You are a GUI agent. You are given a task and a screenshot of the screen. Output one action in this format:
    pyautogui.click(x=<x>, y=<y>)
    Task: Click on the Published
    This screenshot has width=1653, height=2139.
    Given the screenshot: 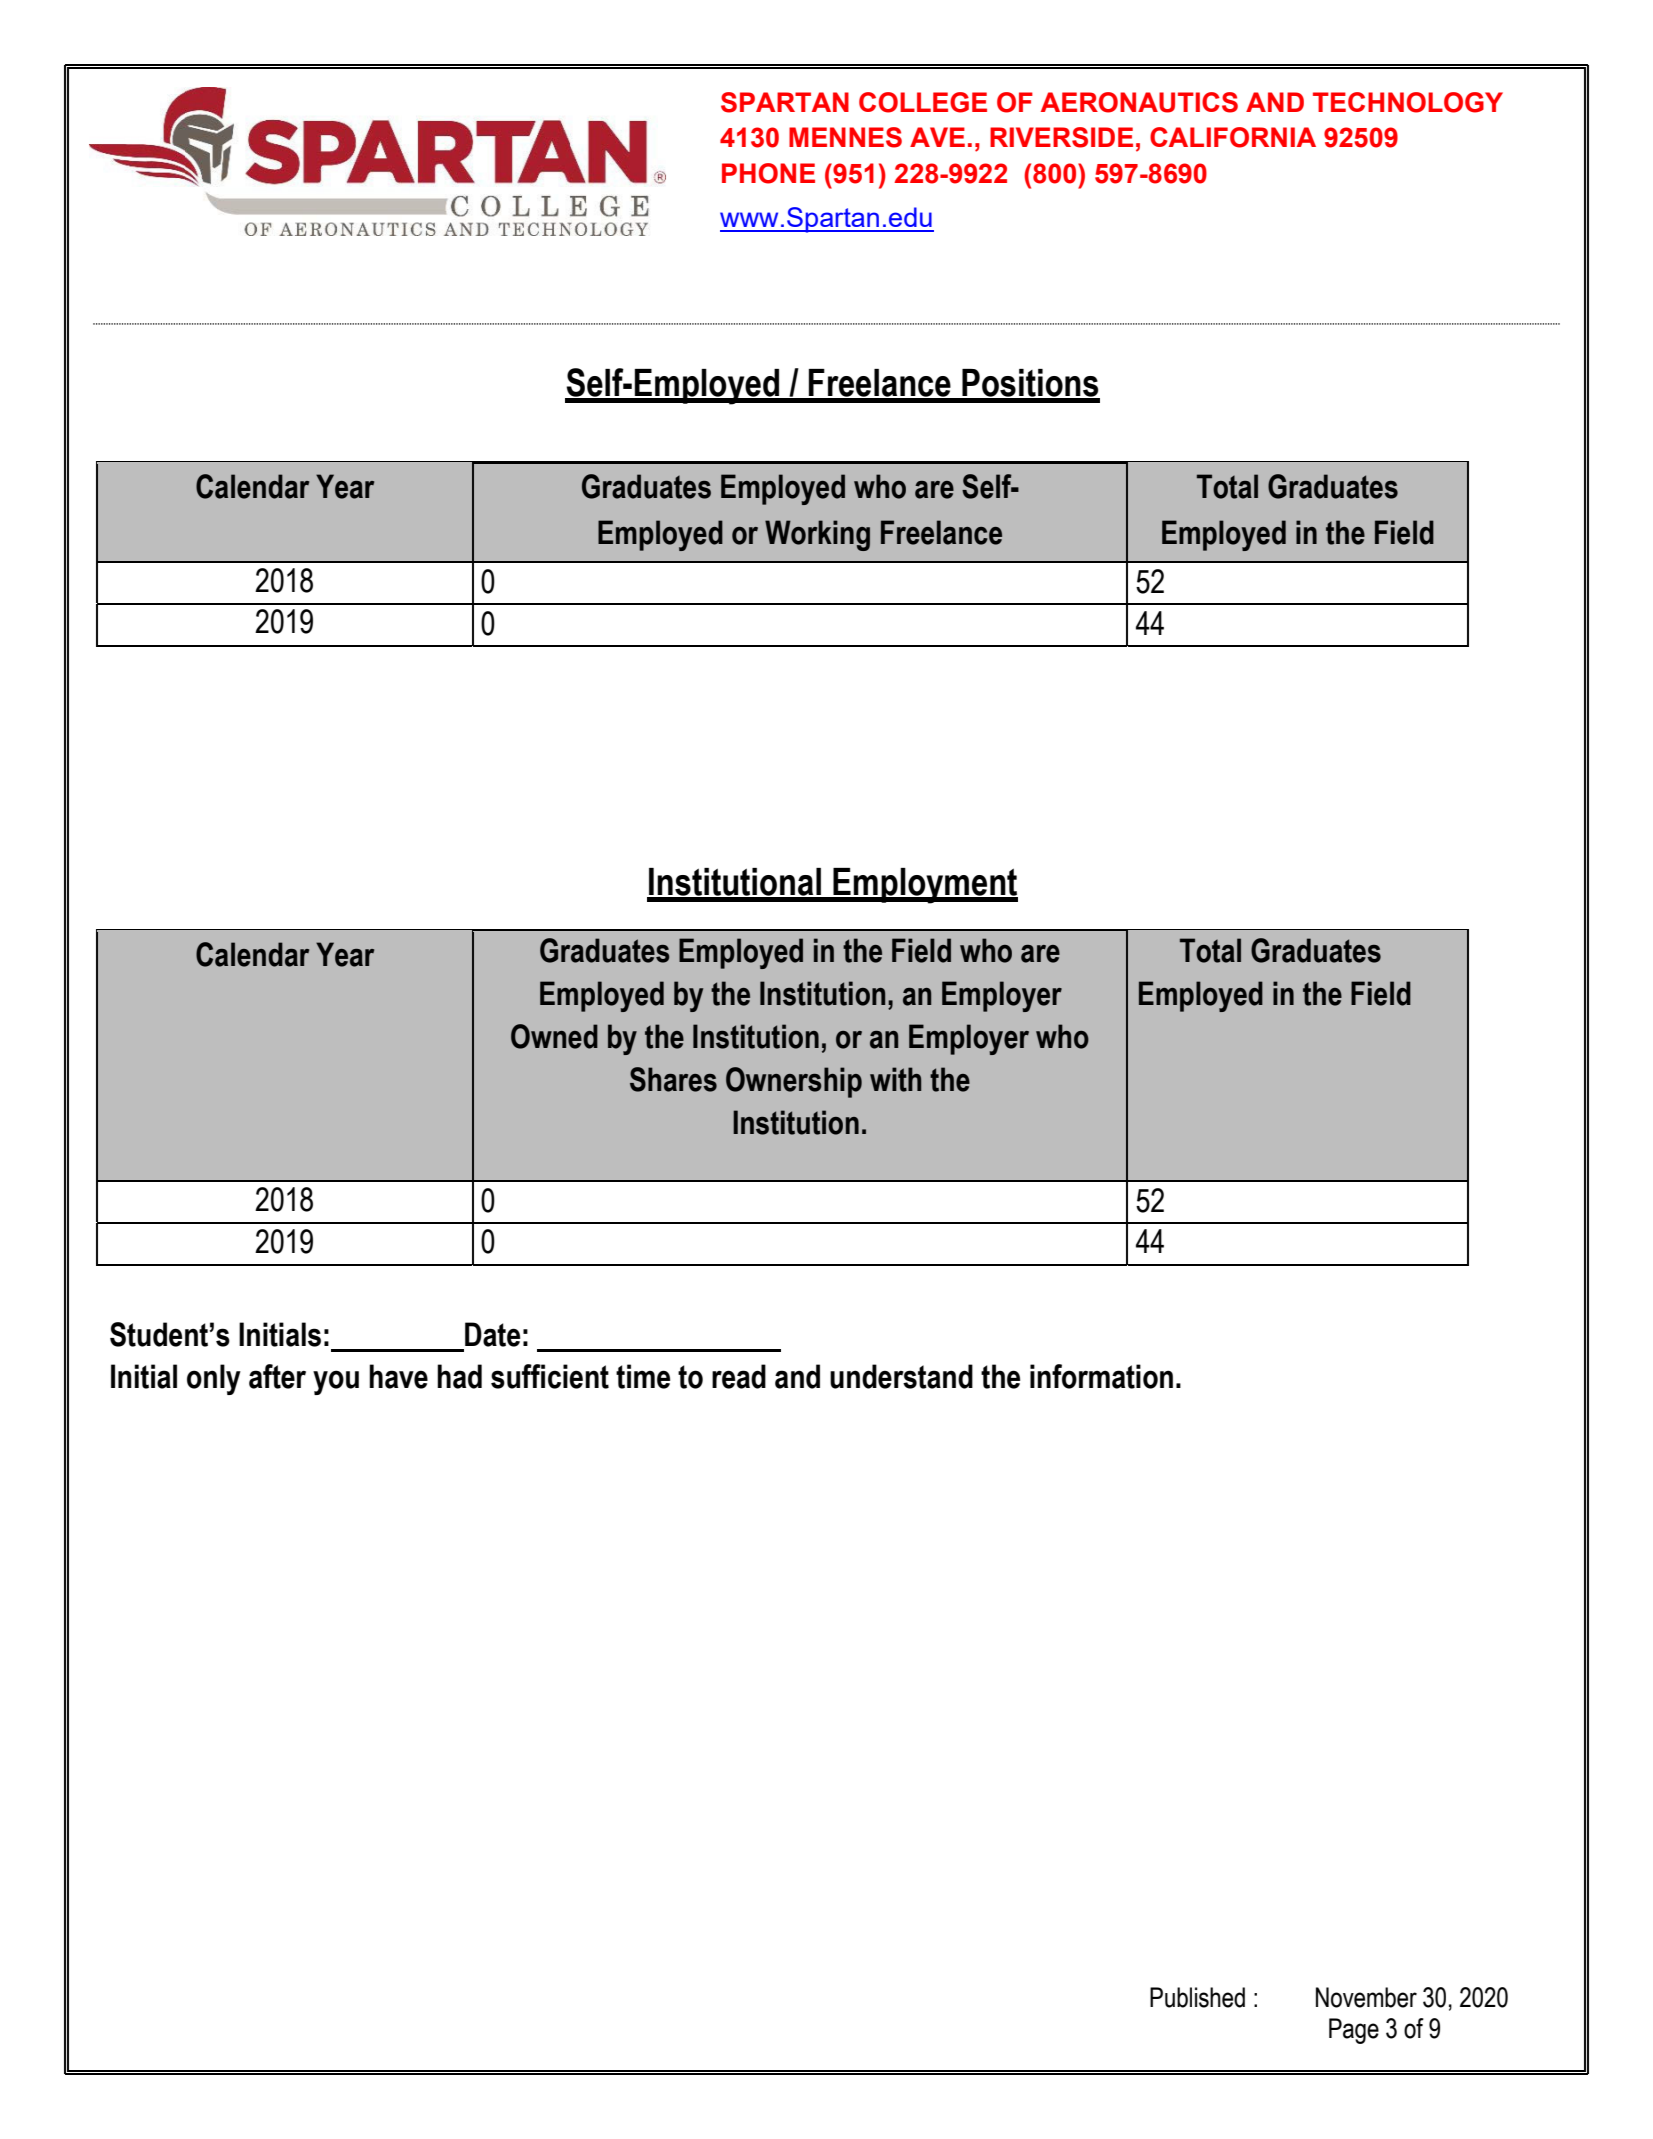 What is the action you would take?
    pyautogui.click(x=1197, y=1997)
